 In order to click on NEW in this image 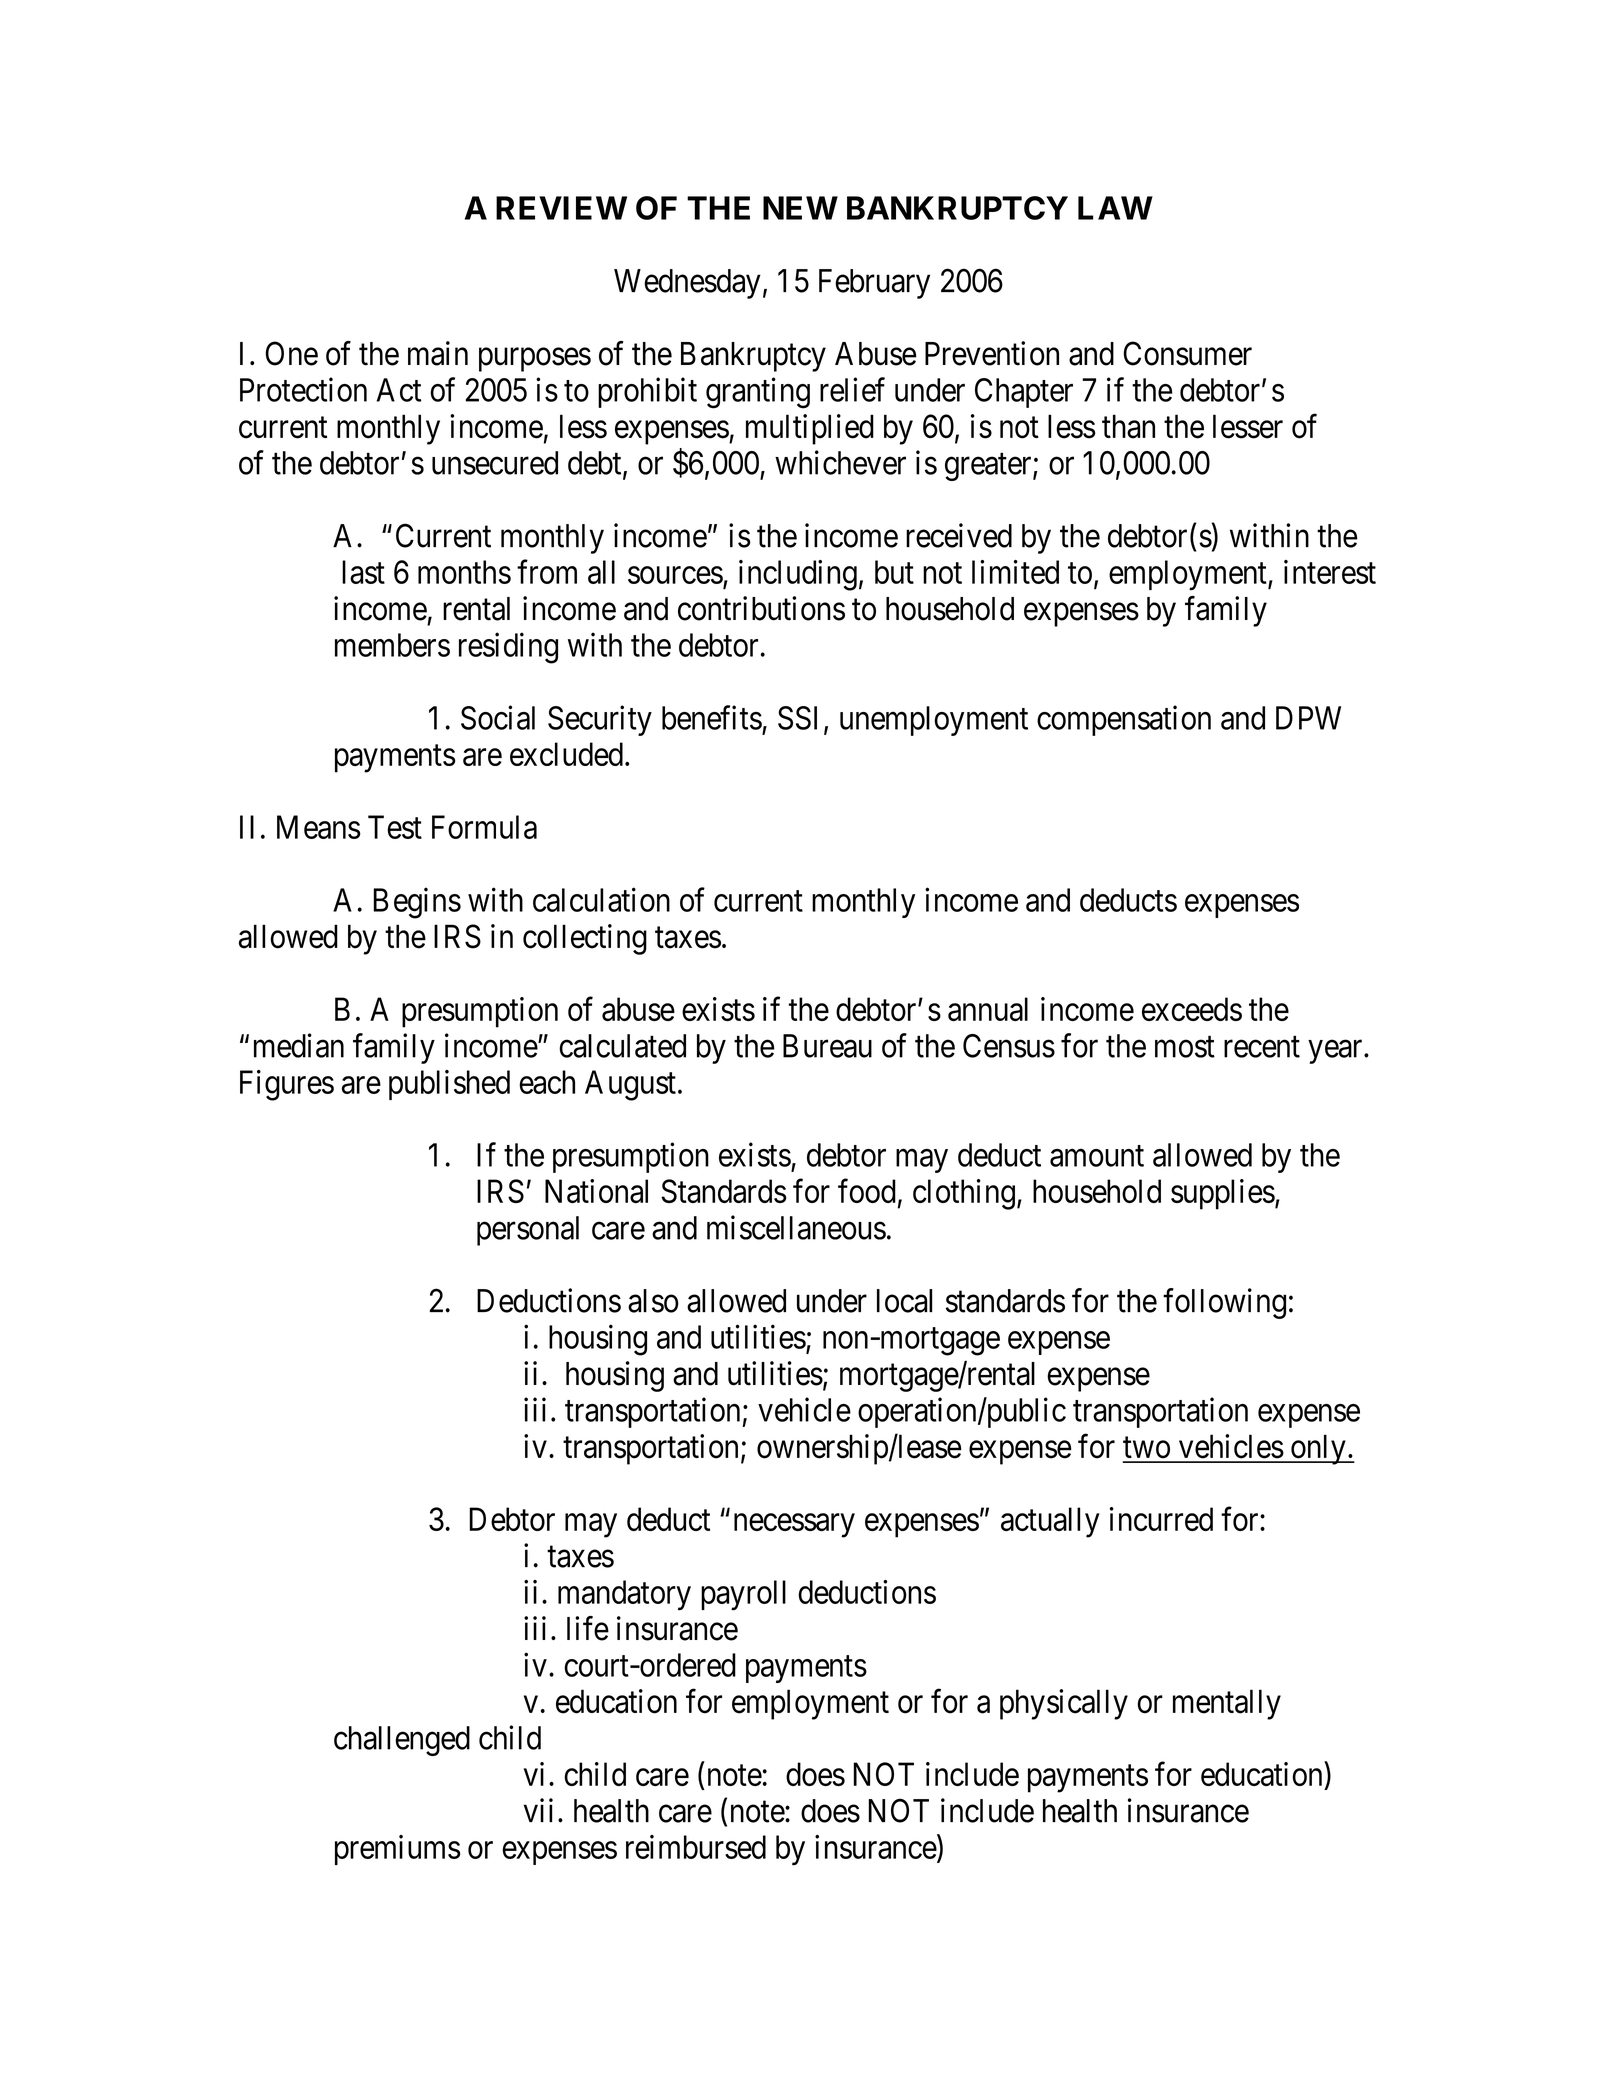, I will do `click(800, 208)`.
